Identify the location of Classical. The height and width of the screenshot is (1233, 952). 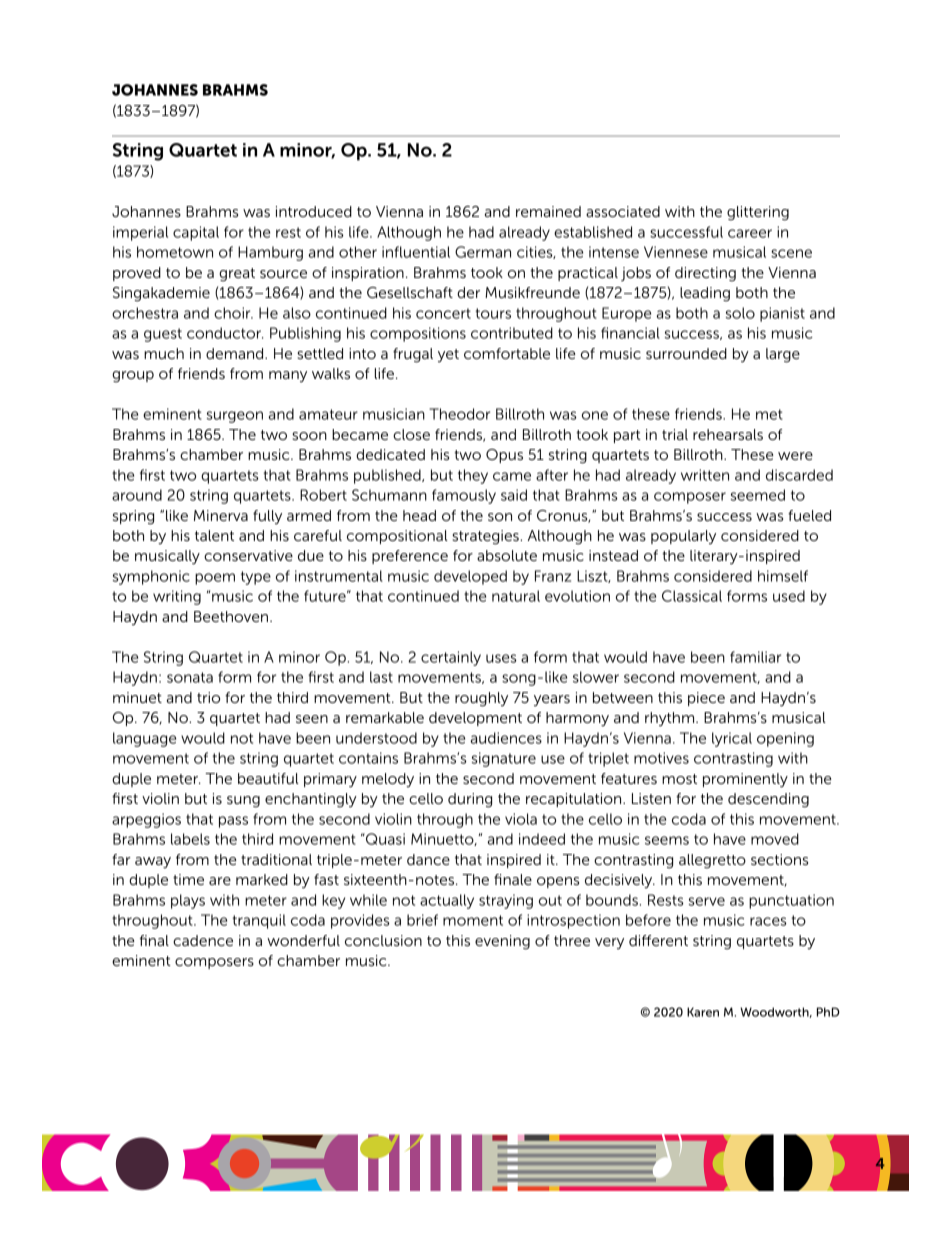
(692, 596).
